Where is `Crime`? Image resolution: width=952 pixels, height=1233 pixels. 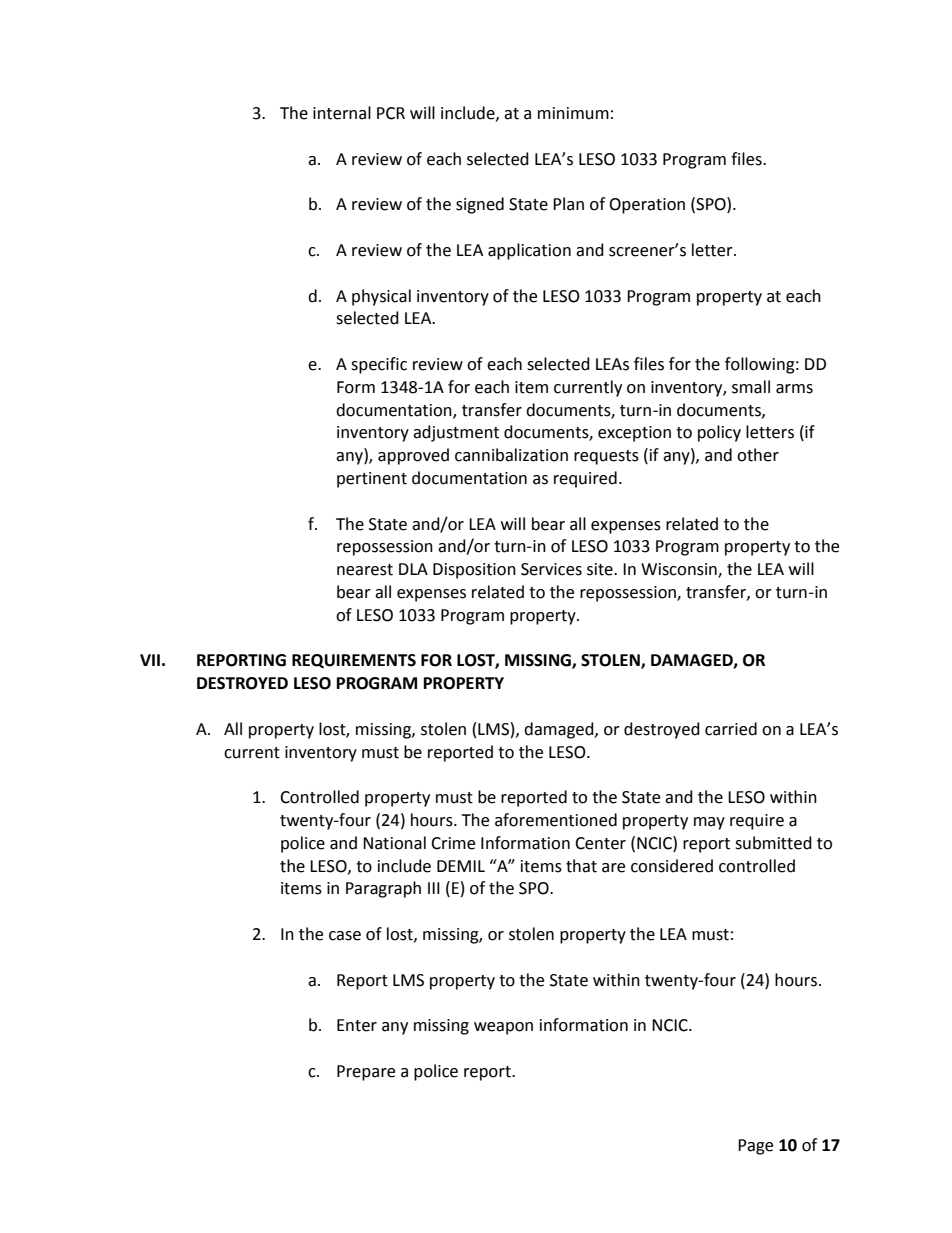
Crime is located at coordinates (453, 843).
